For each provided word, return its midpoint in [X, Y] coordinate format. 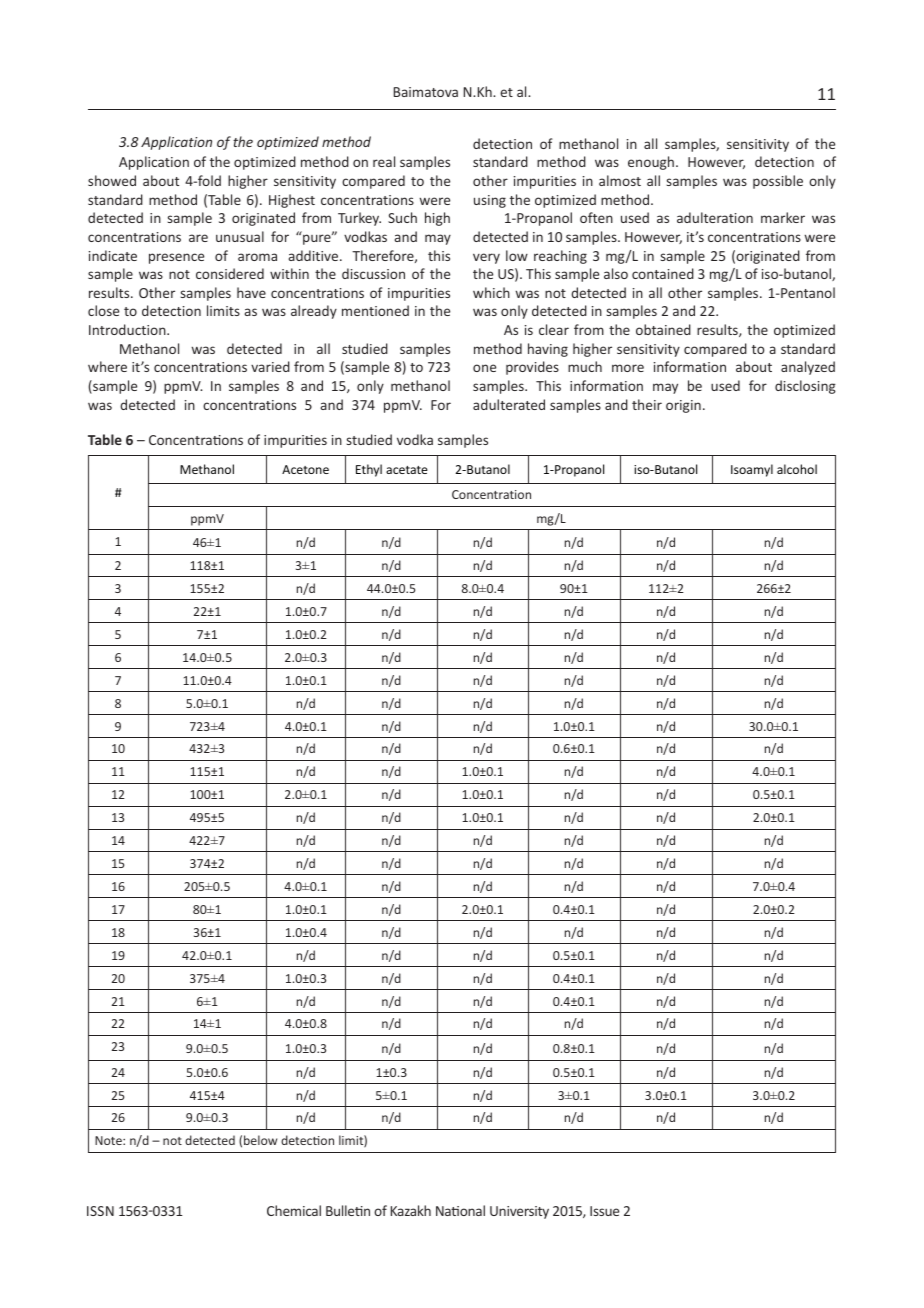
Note [109, 1140]
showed [112, 180]
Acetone [305, 469]
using [490, 201]
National [460, 1210]
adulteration [715, 217]
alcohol [797, 469]
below [260, 1140]
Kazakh [411, 1210]
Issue [604, 1211]
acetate [407, 470]
